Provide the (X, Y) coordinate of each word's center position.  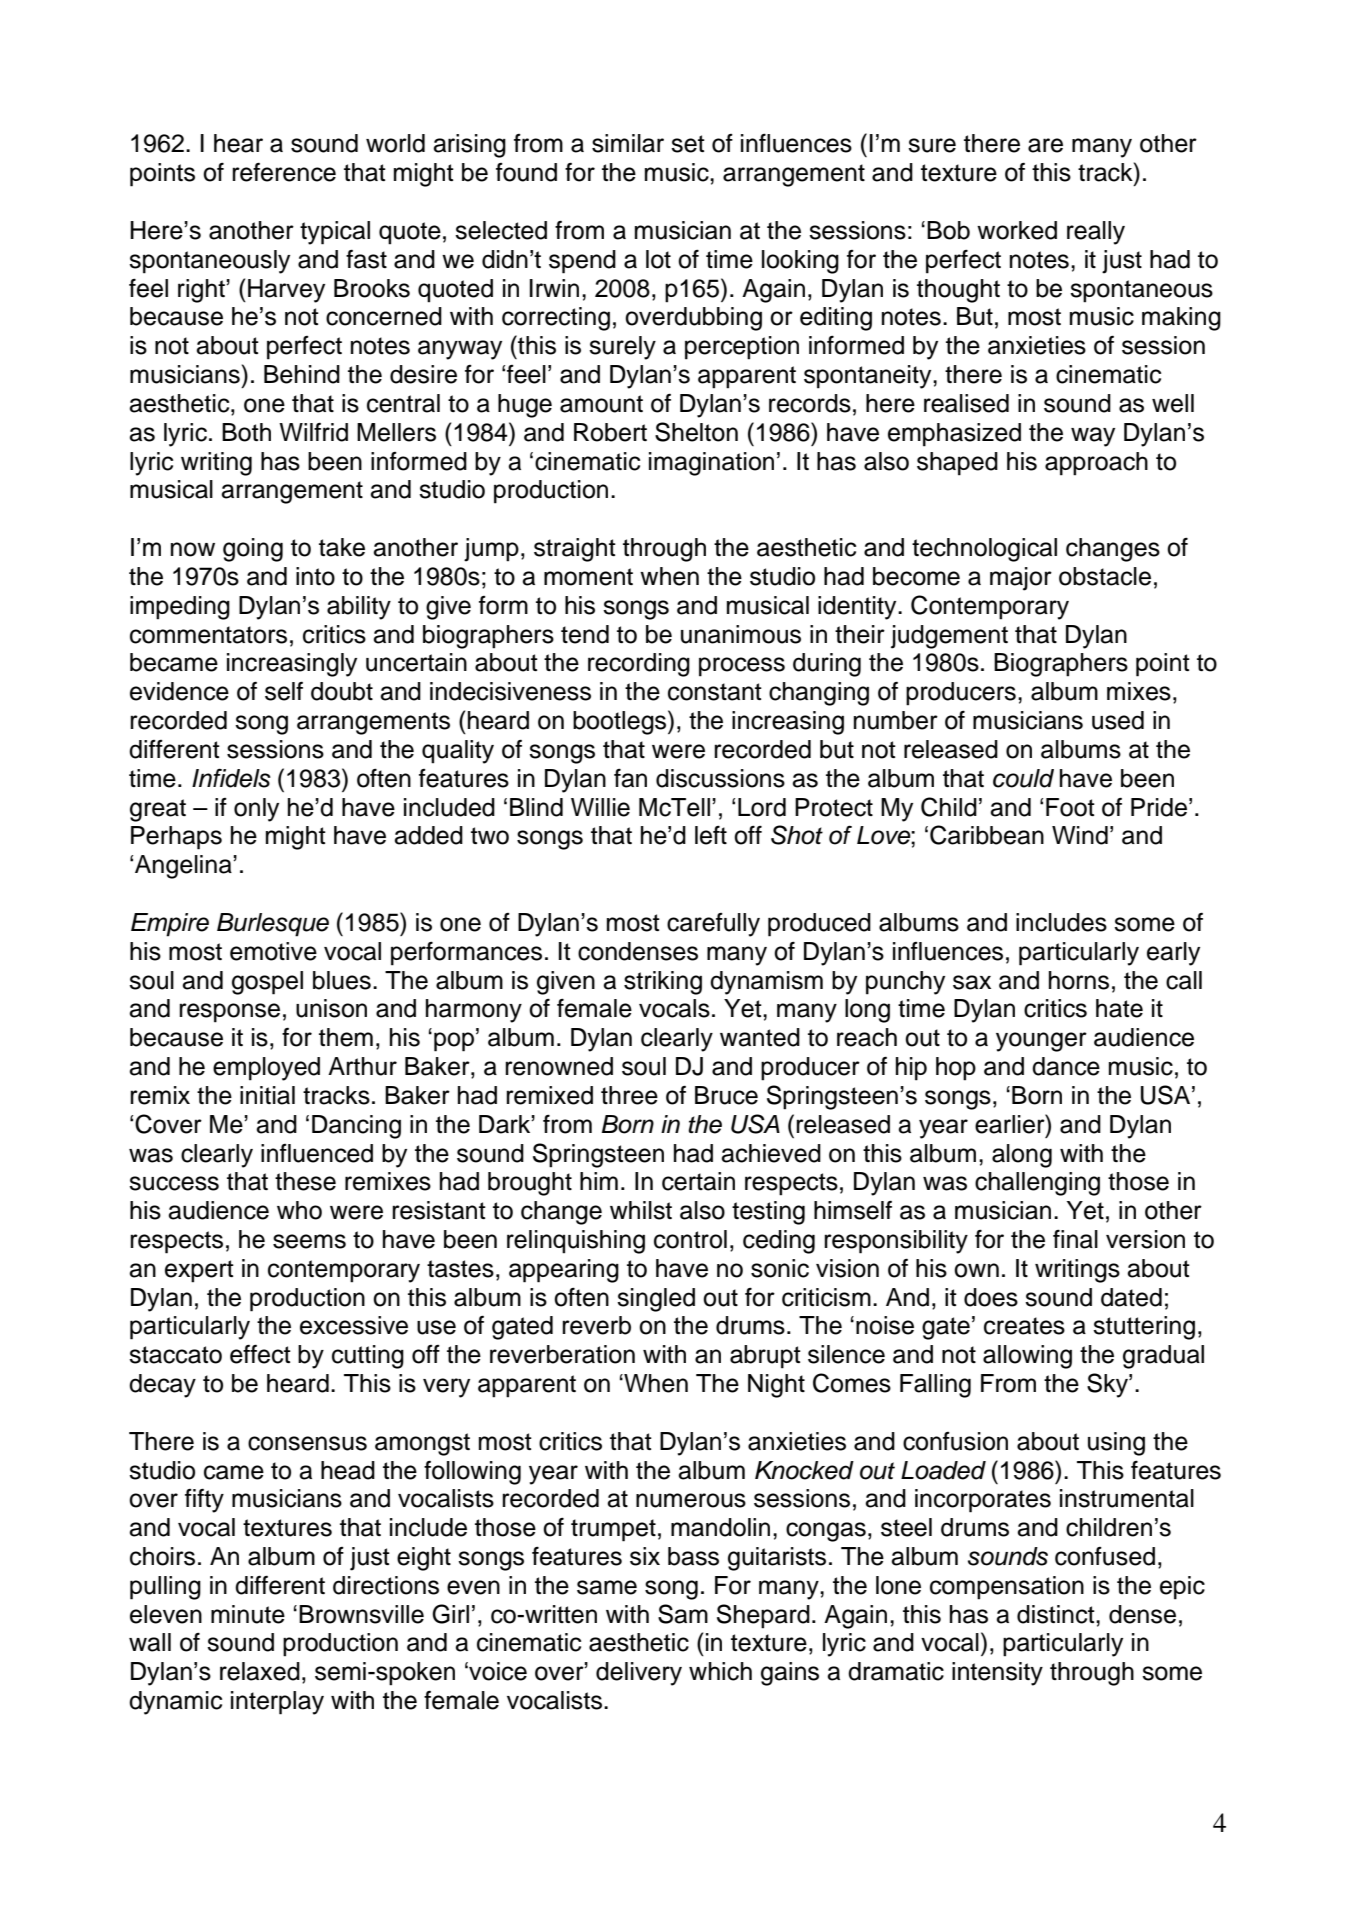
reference (284, 172)
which (720, 1671)
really (1096, 233)
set (688, 144)
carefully (713, 925)
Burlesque (273, 925)
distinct (1057, 1614)
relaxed (260, 1671)
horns (1079, 980)
